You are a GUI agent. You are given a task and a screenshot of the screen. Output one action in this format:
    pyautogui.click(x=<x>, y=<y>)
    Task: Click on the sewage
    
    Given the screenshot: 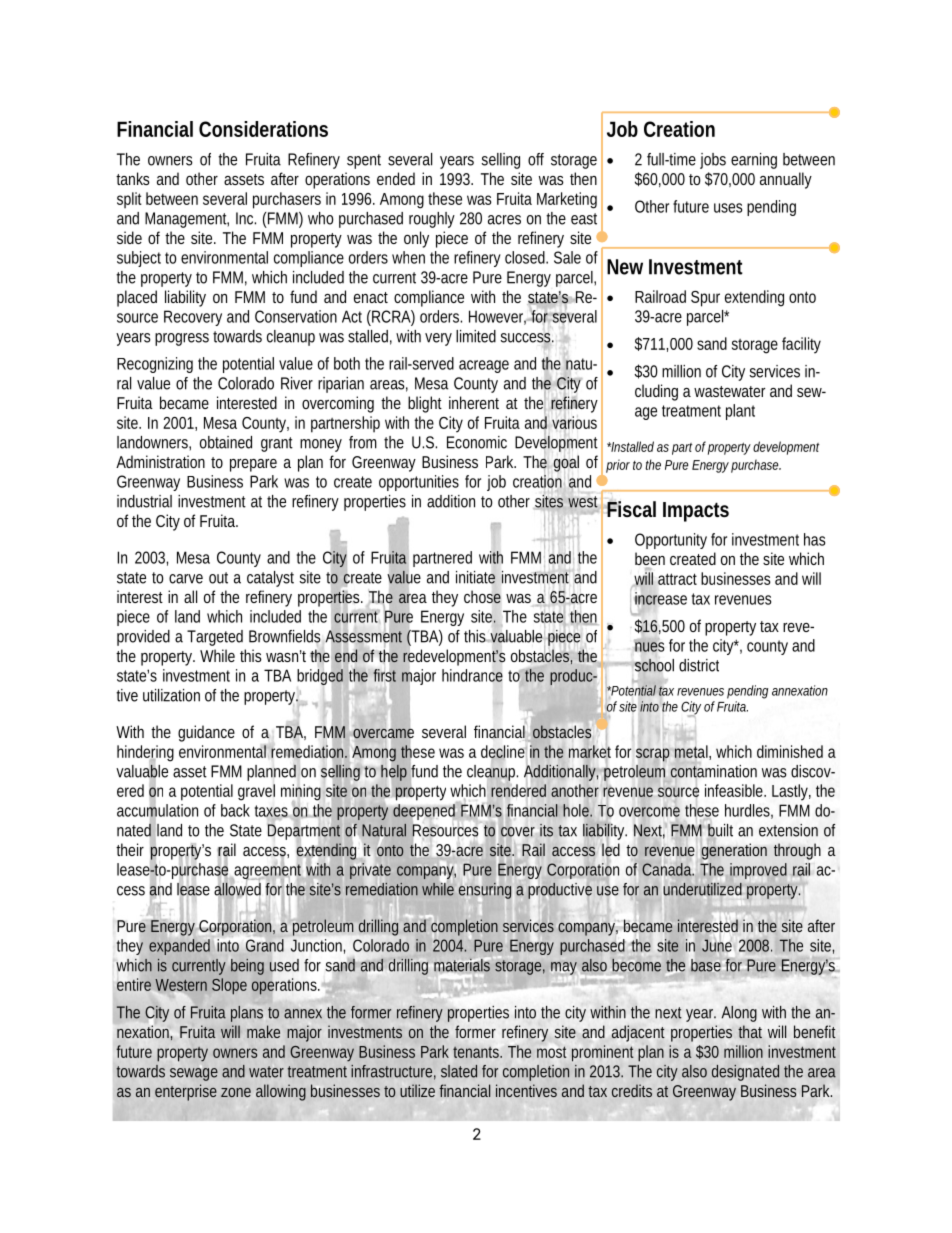 What is the action you would take?
    pyautogui.click(x=194, y=1074)
